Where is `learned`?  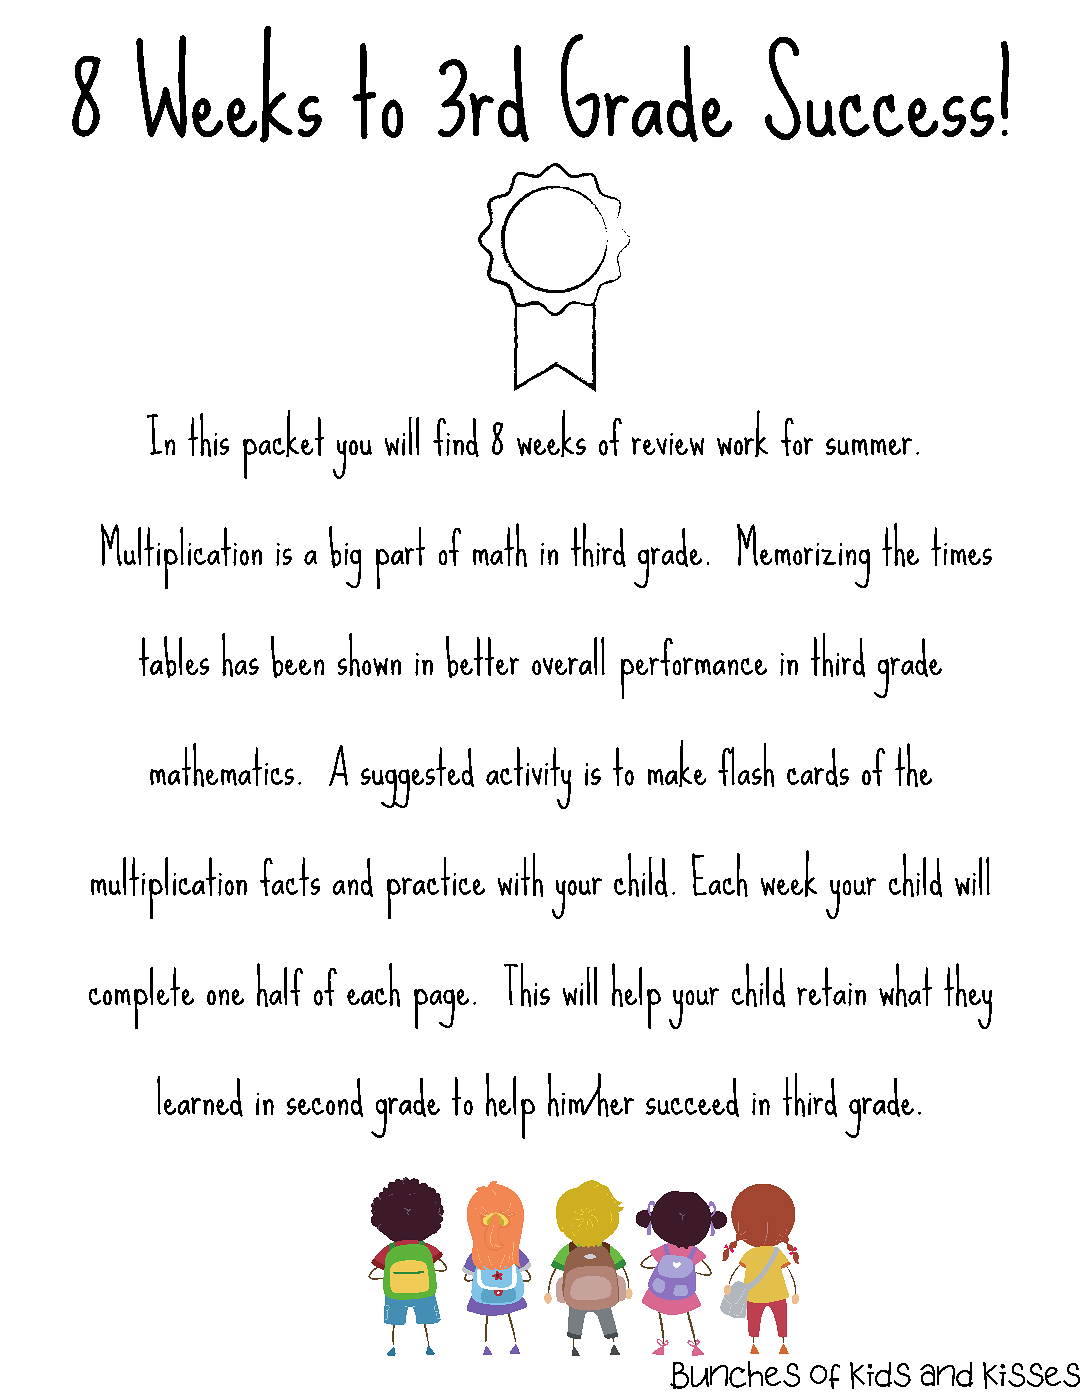
learned is located at coordinates (200, 1096).
